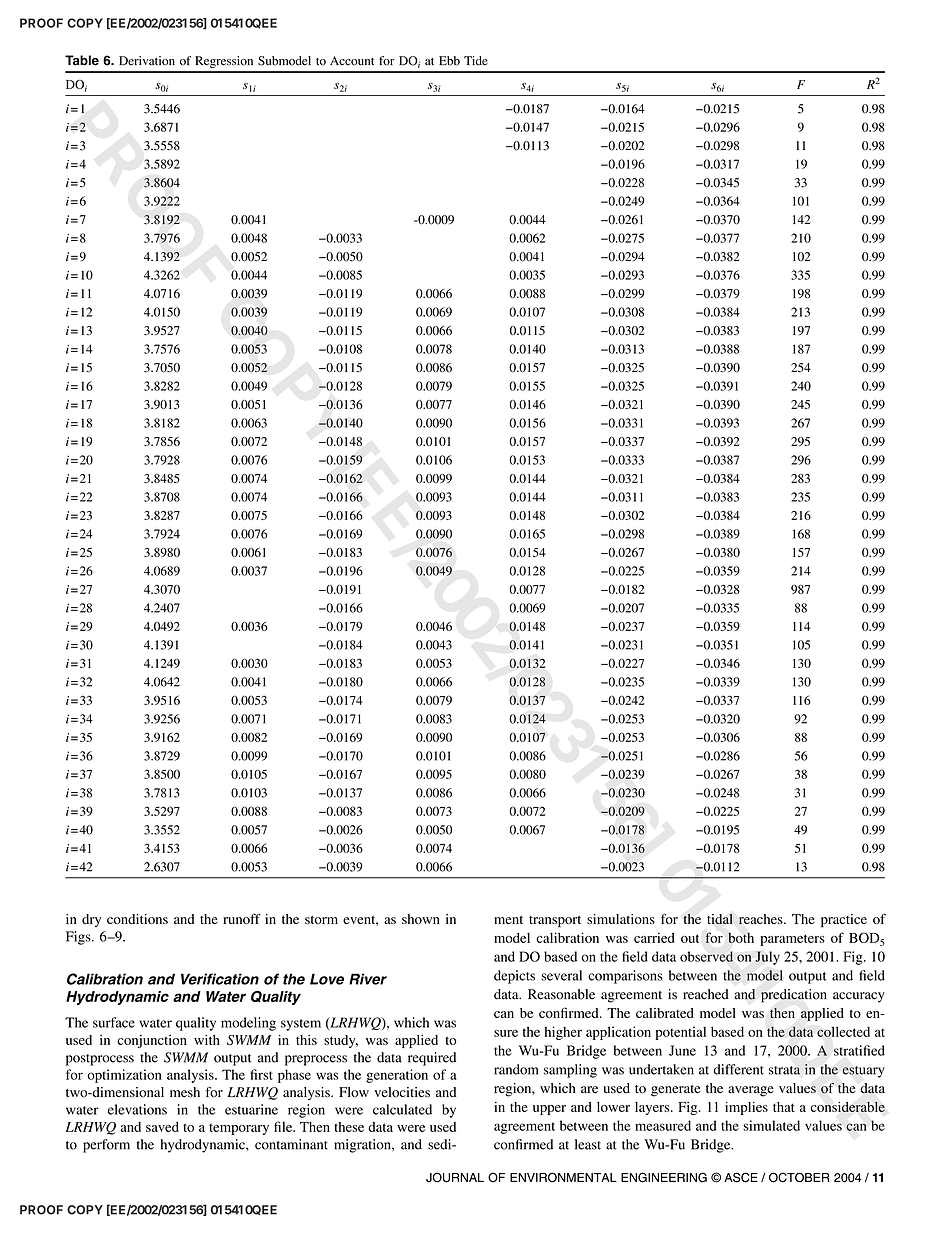  What do you see at coordinates (352, 61) in the page?
I see `Account` at bounding box center [352, 61].
